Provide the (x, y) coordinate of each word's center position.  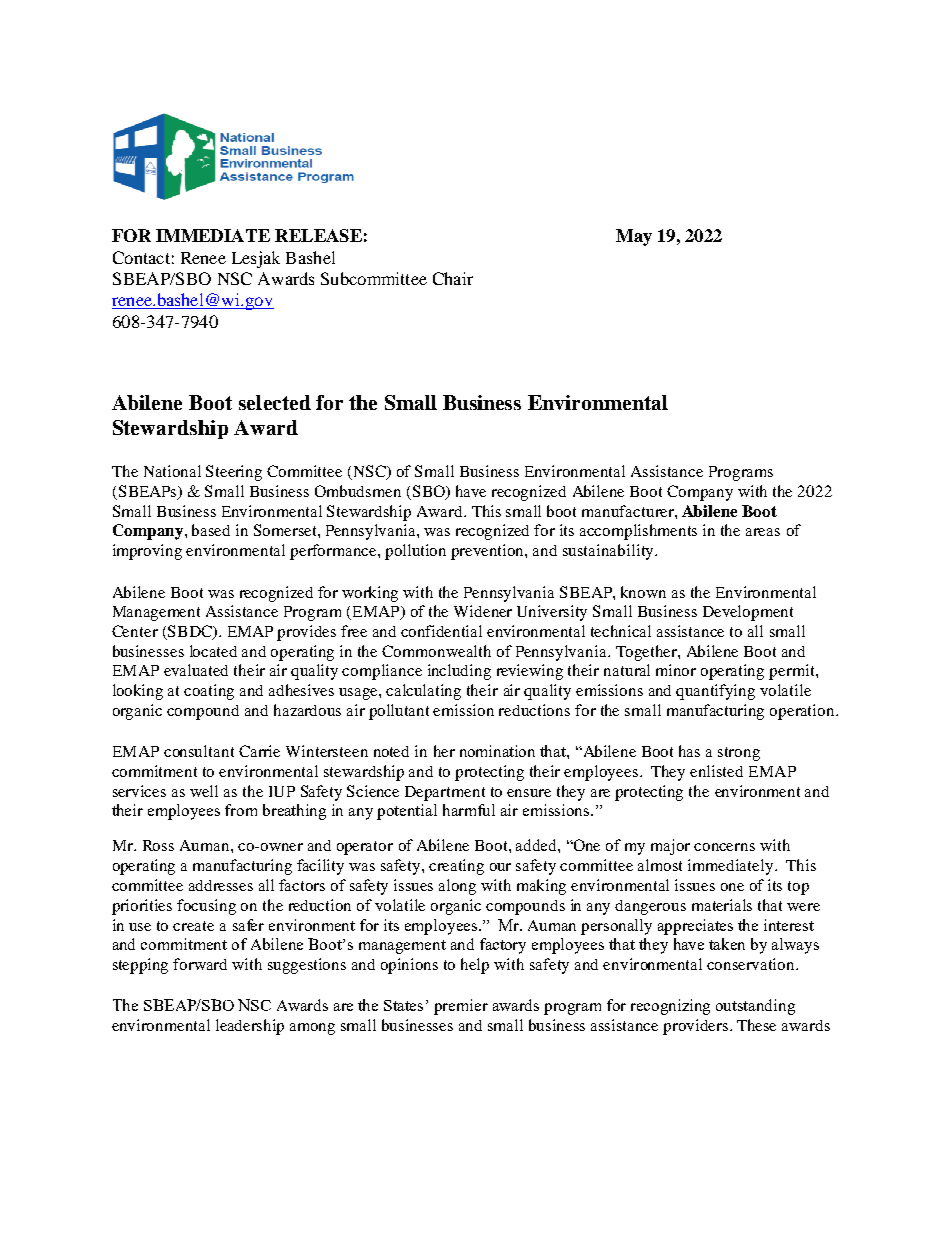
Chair (453, 278)
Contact (141, 257)
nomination (497, 751)
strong (739, 754)
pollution (415, 552)
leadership (250, 1027)
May (634, 237)
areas (763, 532)
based (211, 530)
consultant (199, 751)
